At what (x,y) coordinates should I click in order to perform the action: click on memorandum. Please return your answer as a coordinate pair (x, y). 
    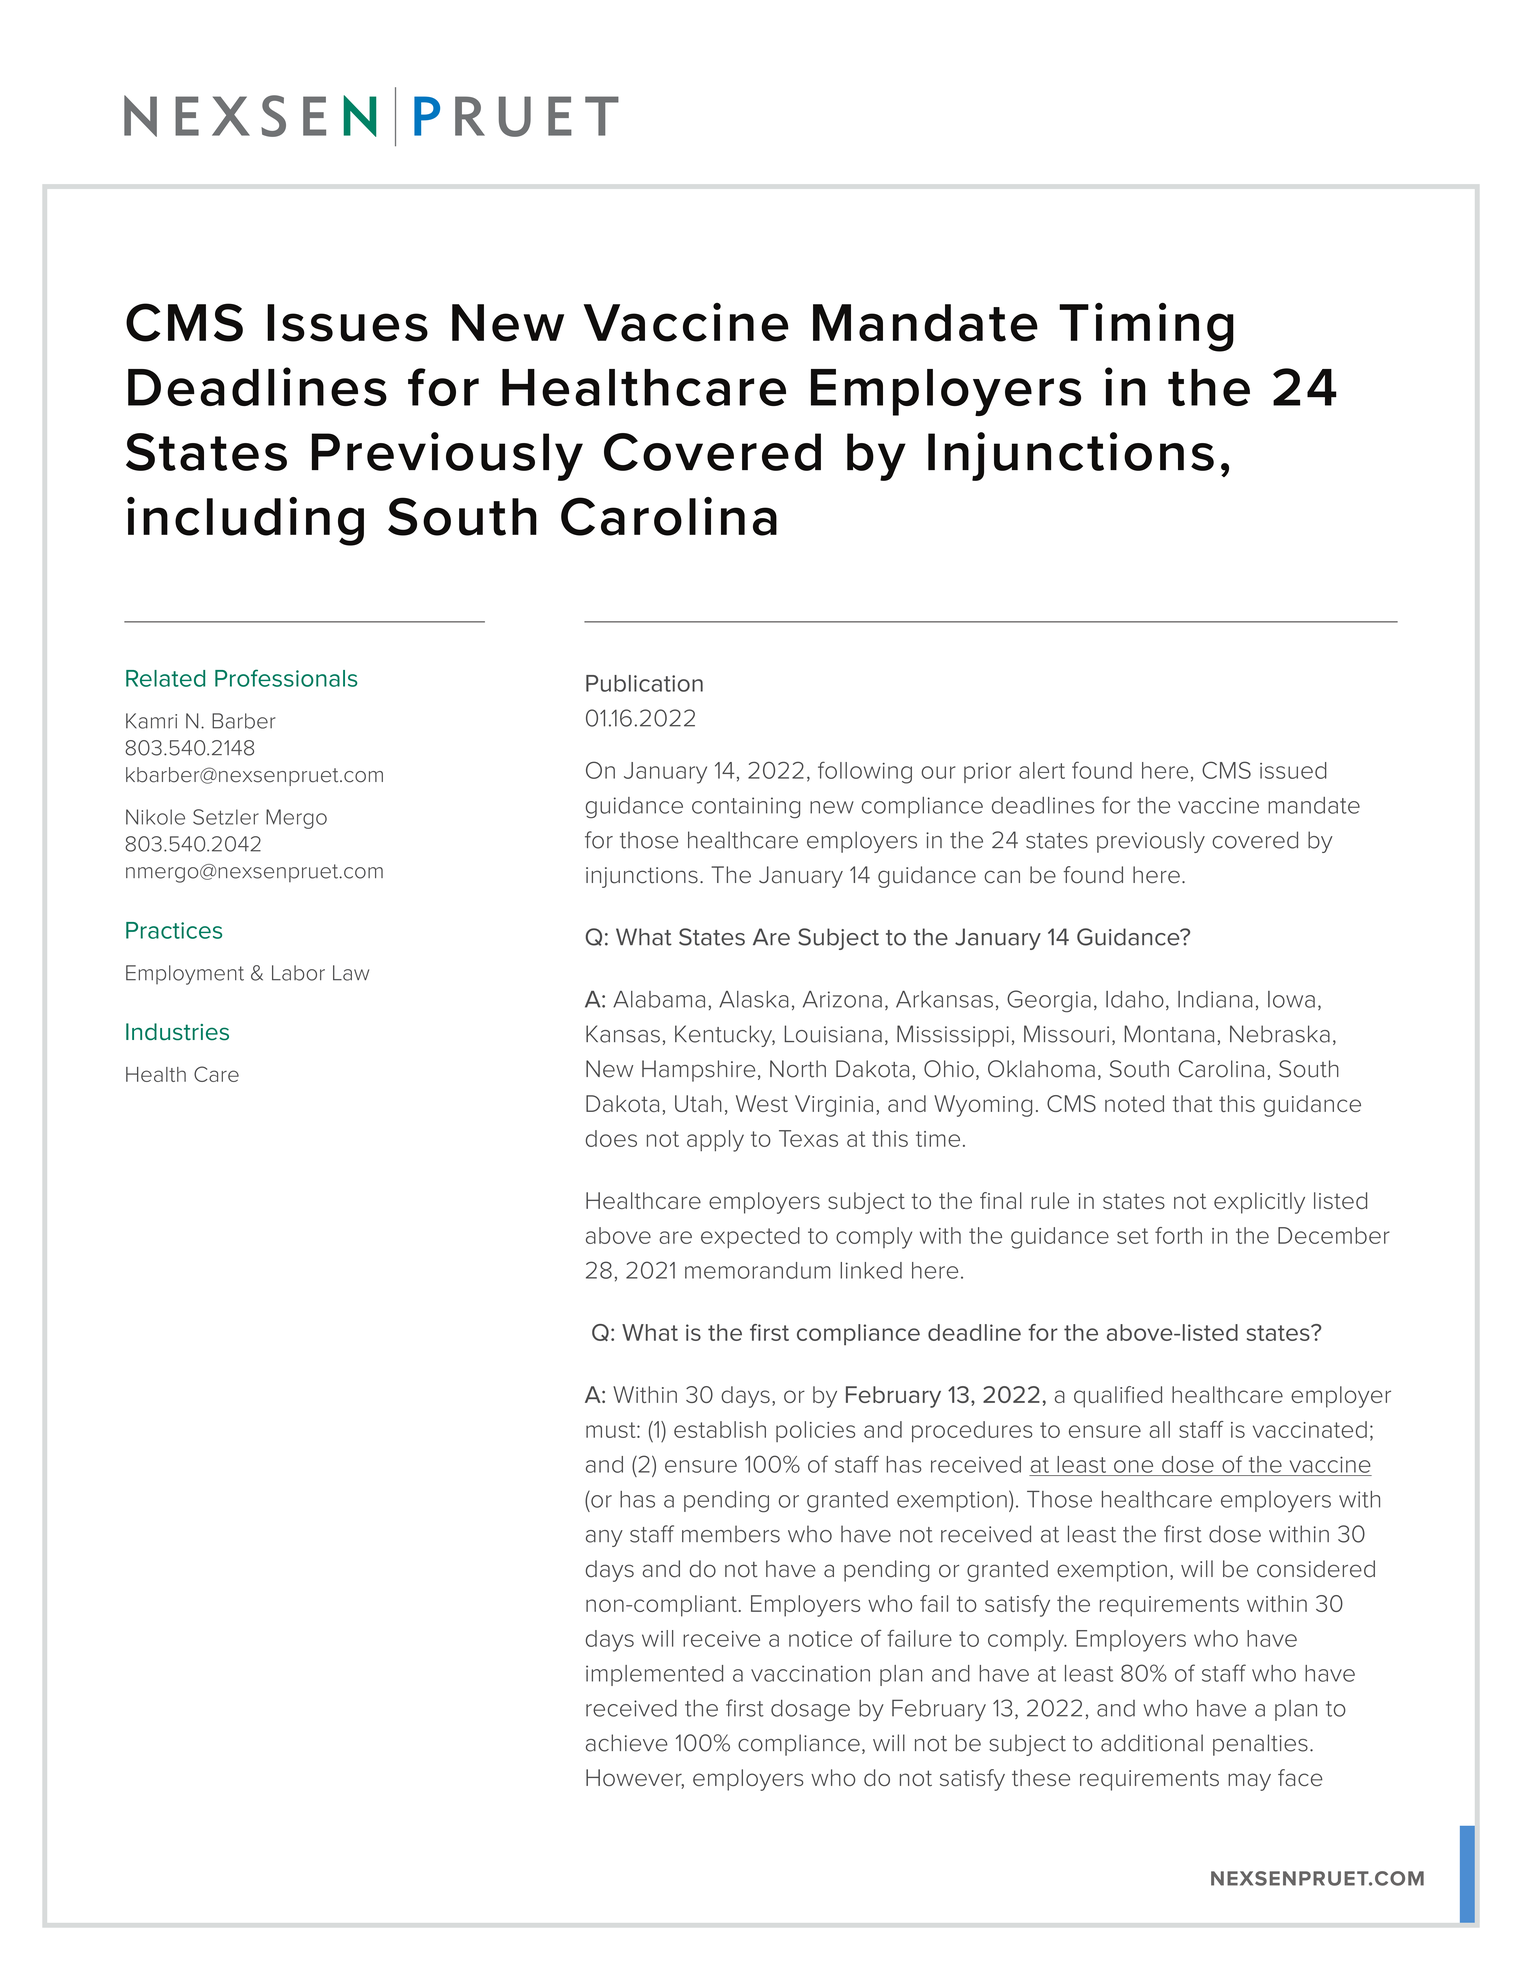
    Looking at the image, I should click on (757, 1270).
